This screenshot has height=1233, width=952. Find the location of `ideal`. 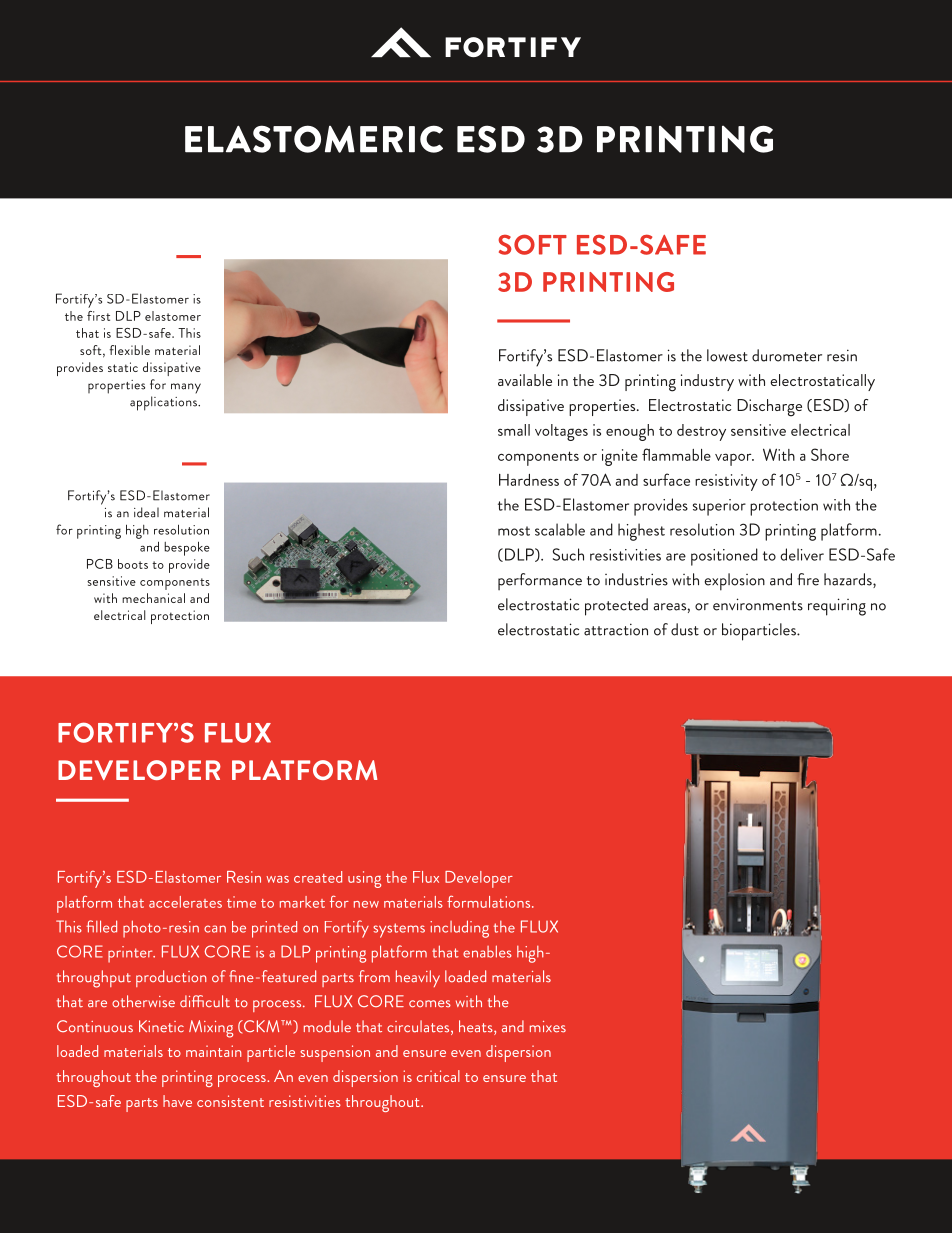

ideal is located at coordinates (146, 512).
